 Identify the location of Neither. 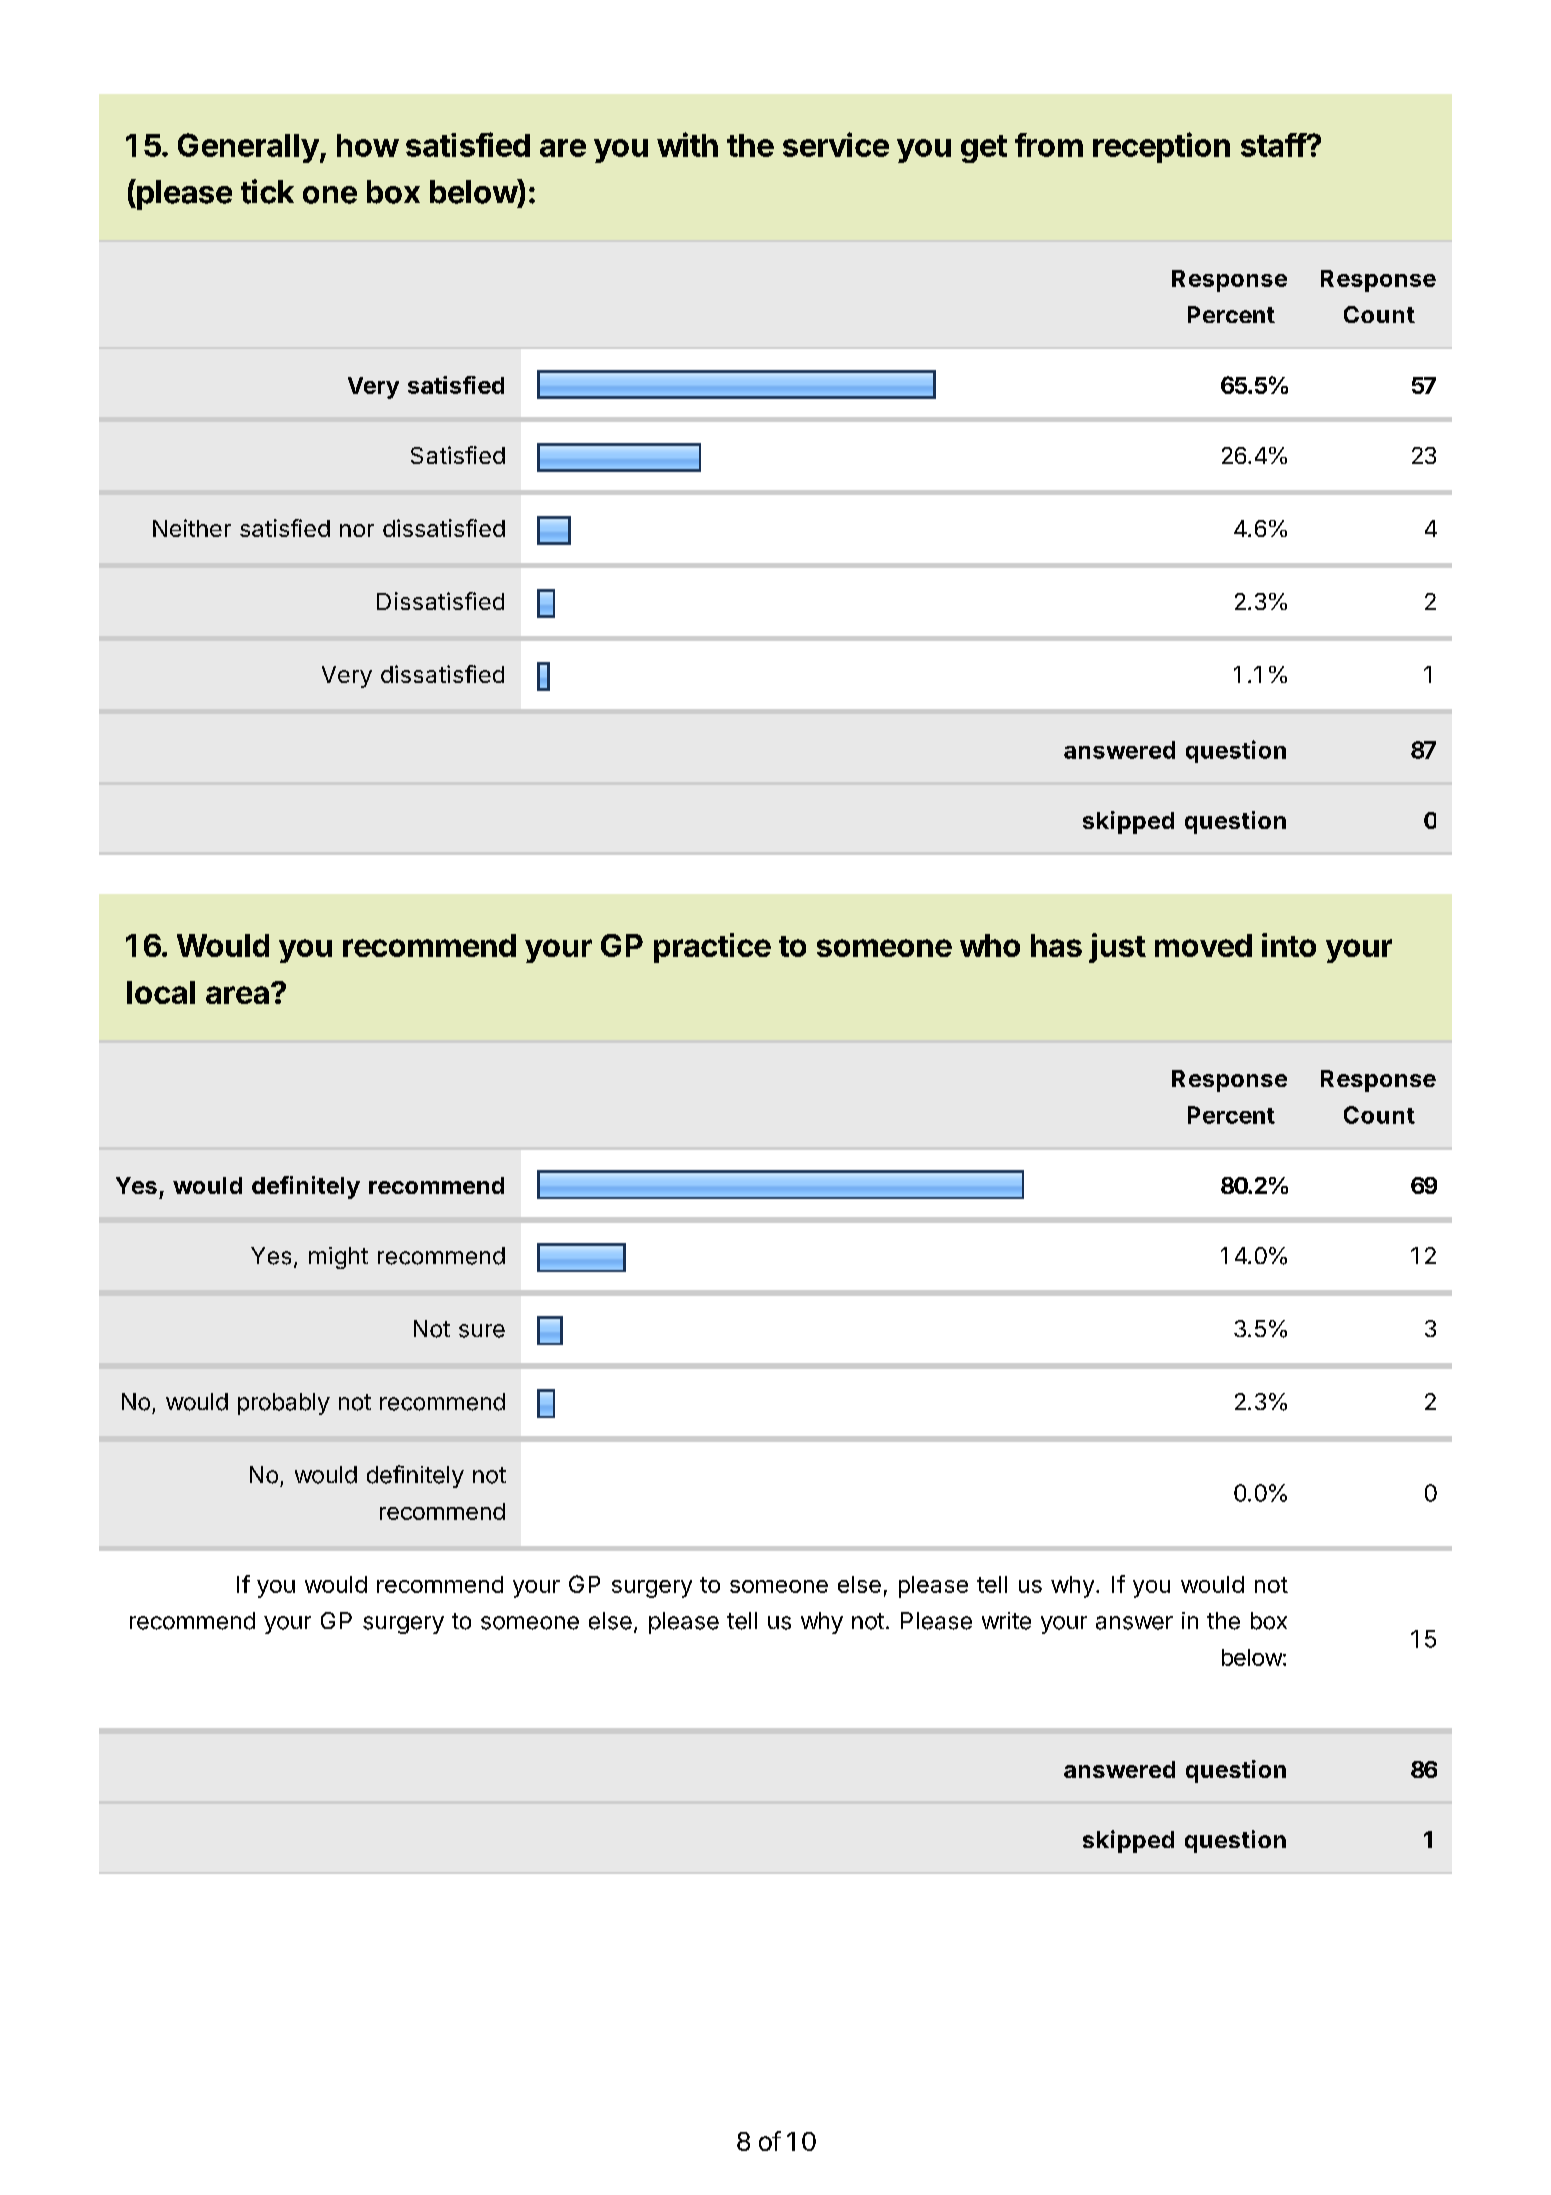
(192, 528).
